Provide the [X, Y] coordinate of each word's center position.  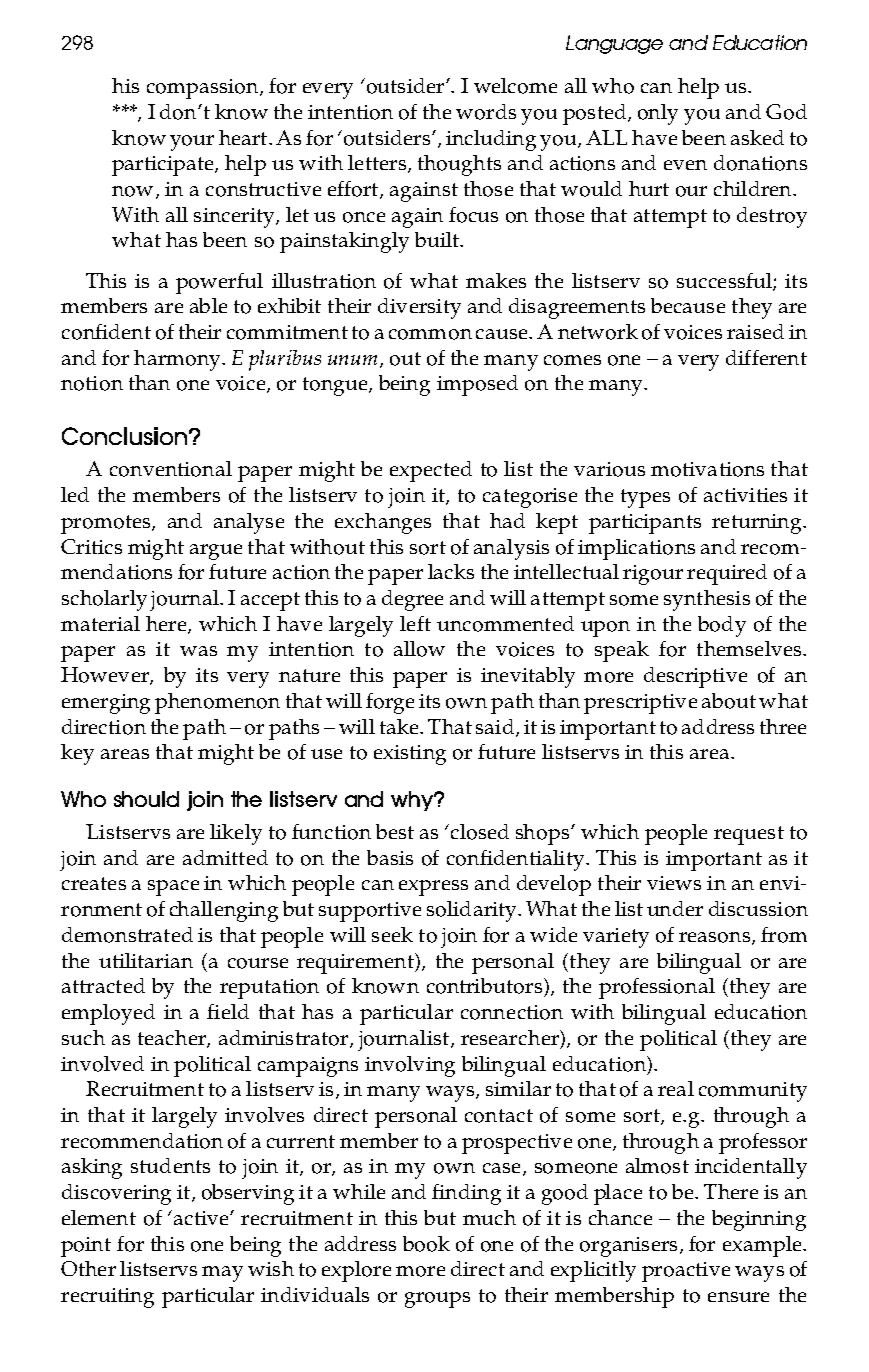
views [674, 883]
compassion [204, 89]
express [433, 888]
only [658, 114]
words [486, 112]
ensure [738, 1297]
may [222, 1274]
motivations [707, 469]
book [426, 1244]
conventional [171, 469]
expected [431, 471]
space [173, 888]
